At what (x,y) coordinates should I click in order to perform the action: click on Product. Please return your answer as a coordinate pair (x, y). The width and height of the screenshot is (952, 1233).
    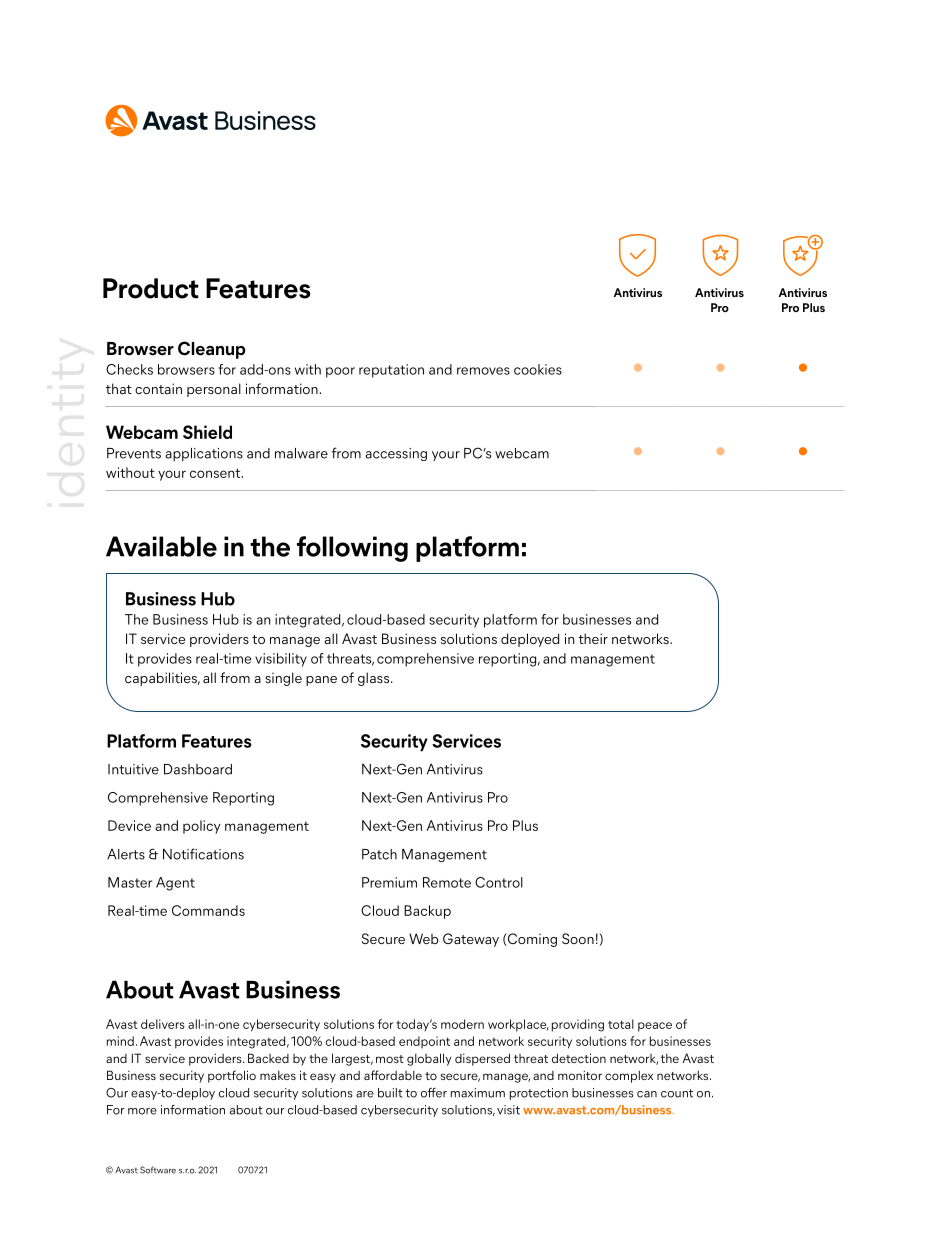
    Looking at the image, I should click on (151, 288).
